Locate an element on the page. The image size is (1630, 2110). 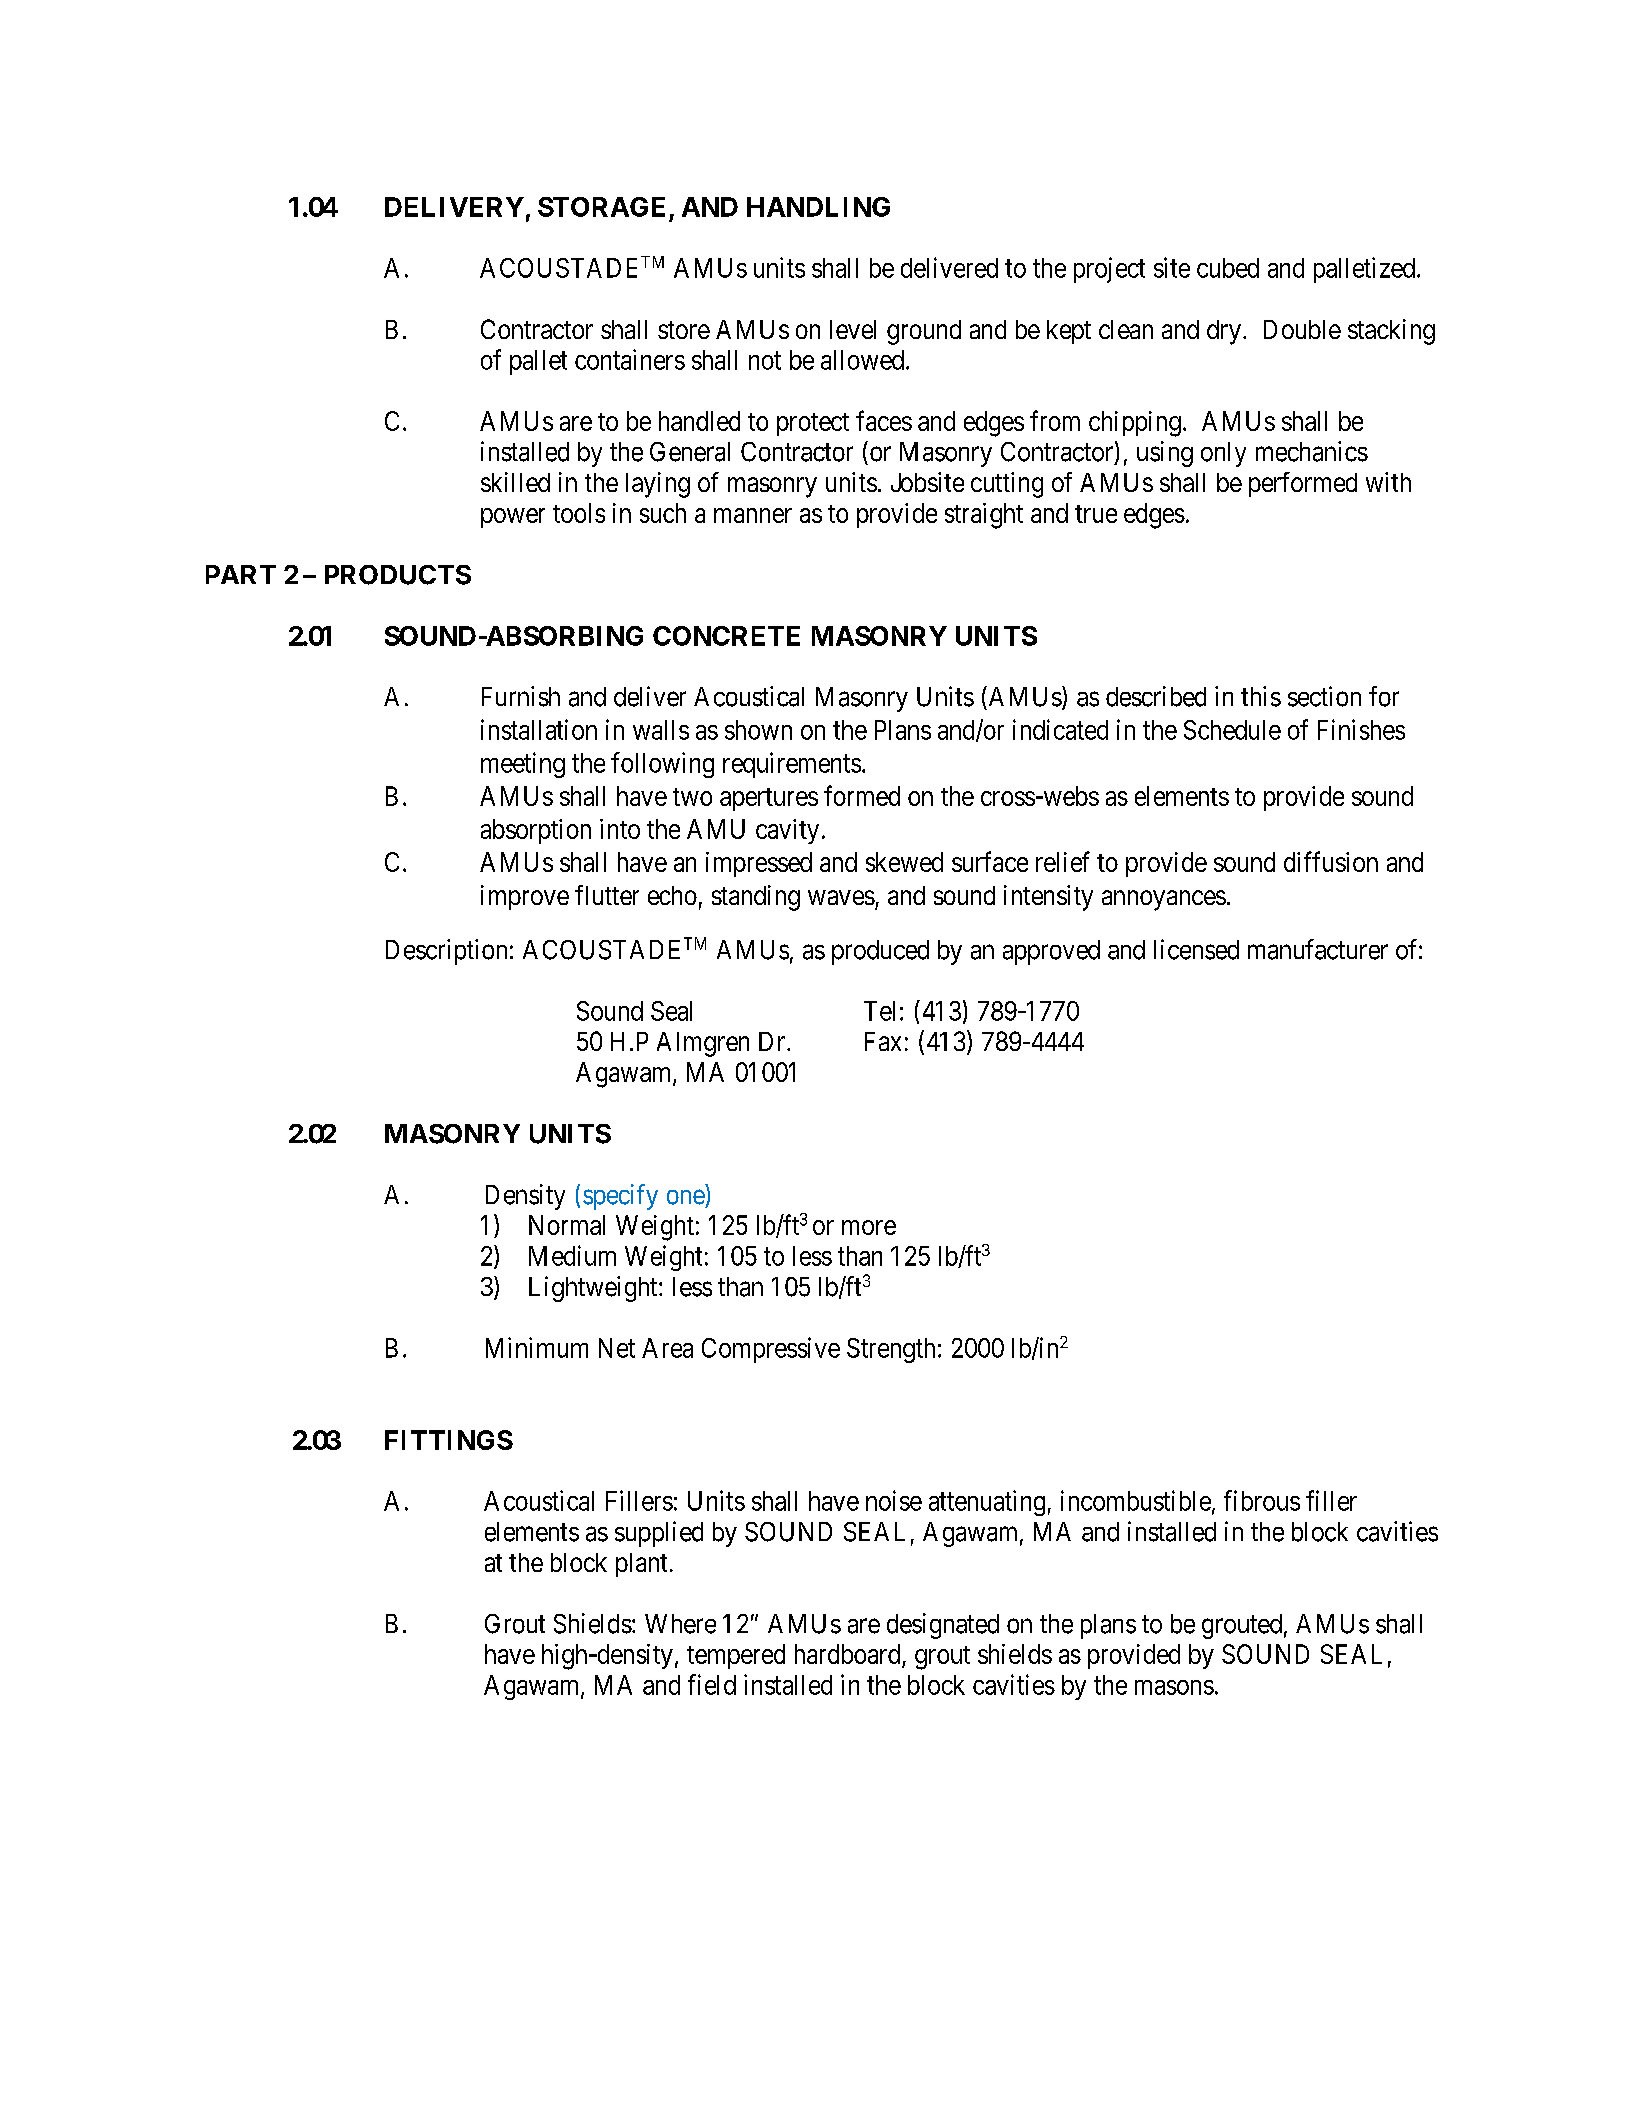
more is located at coordinates (869, 1227).
